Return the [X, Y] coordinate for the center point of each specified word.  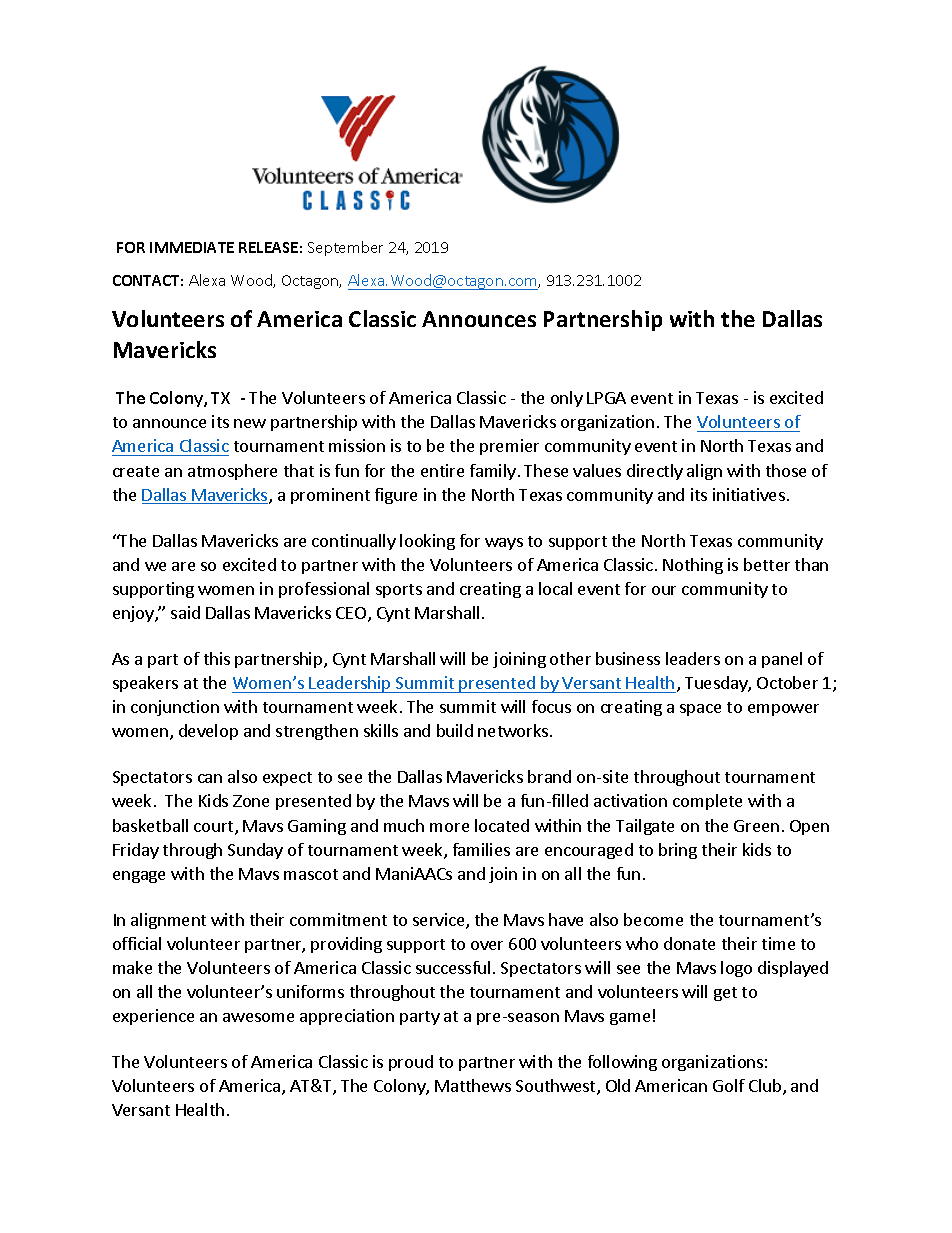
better [767, 564]
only [567, 399]
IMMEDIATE [192, 247]
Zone [251, 801]
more [449, 827]
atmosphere [232, 472]
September [345, 248]
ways [504, 544]
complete [707, 802]
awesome [258, 1017]
